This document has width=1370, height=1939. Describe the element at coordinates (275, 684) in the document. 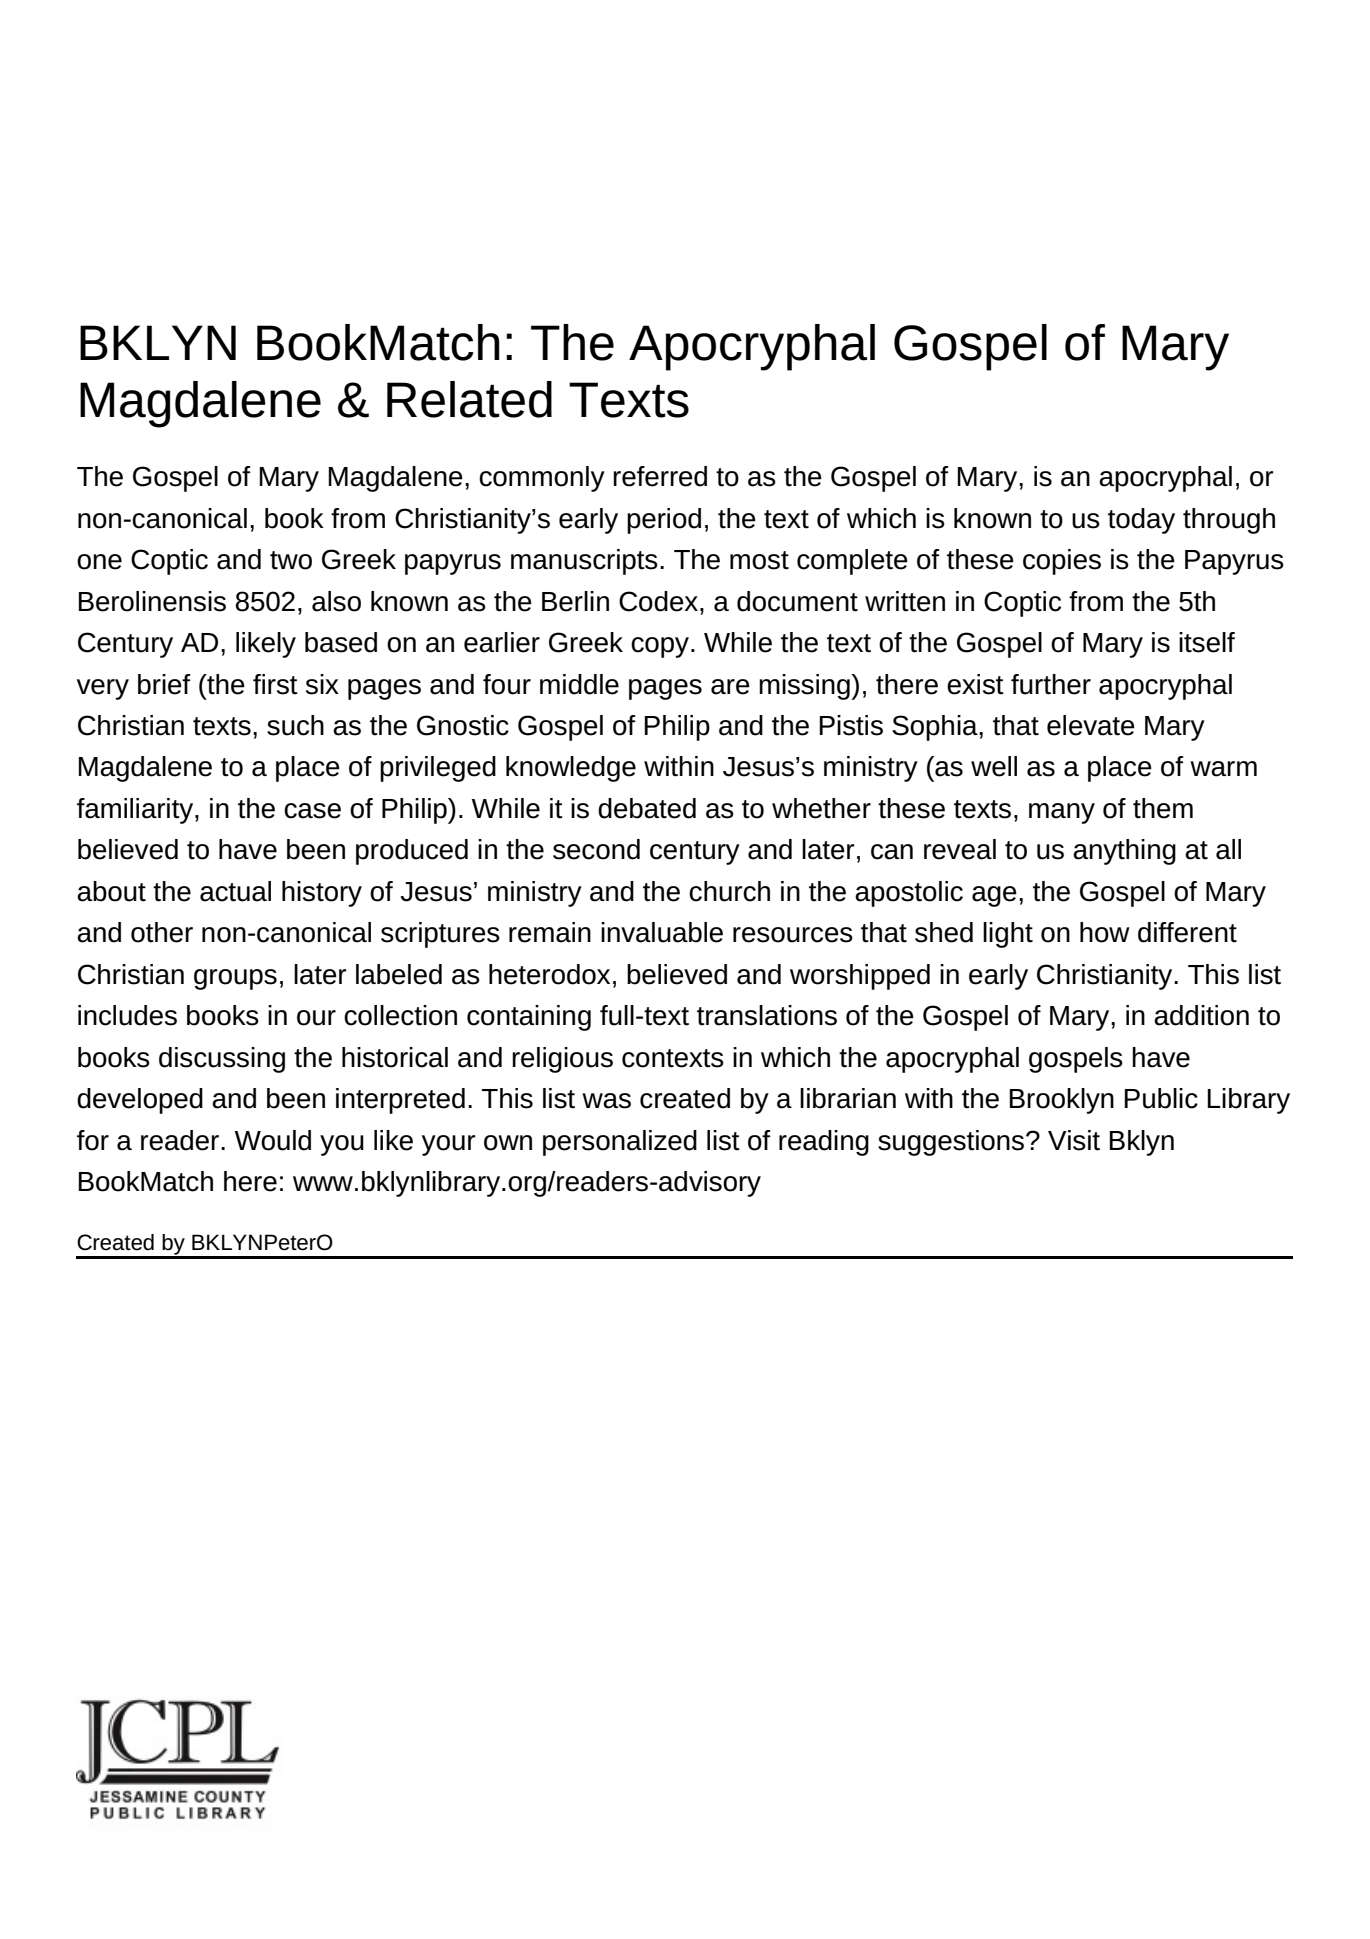

I see `first` at that location.
